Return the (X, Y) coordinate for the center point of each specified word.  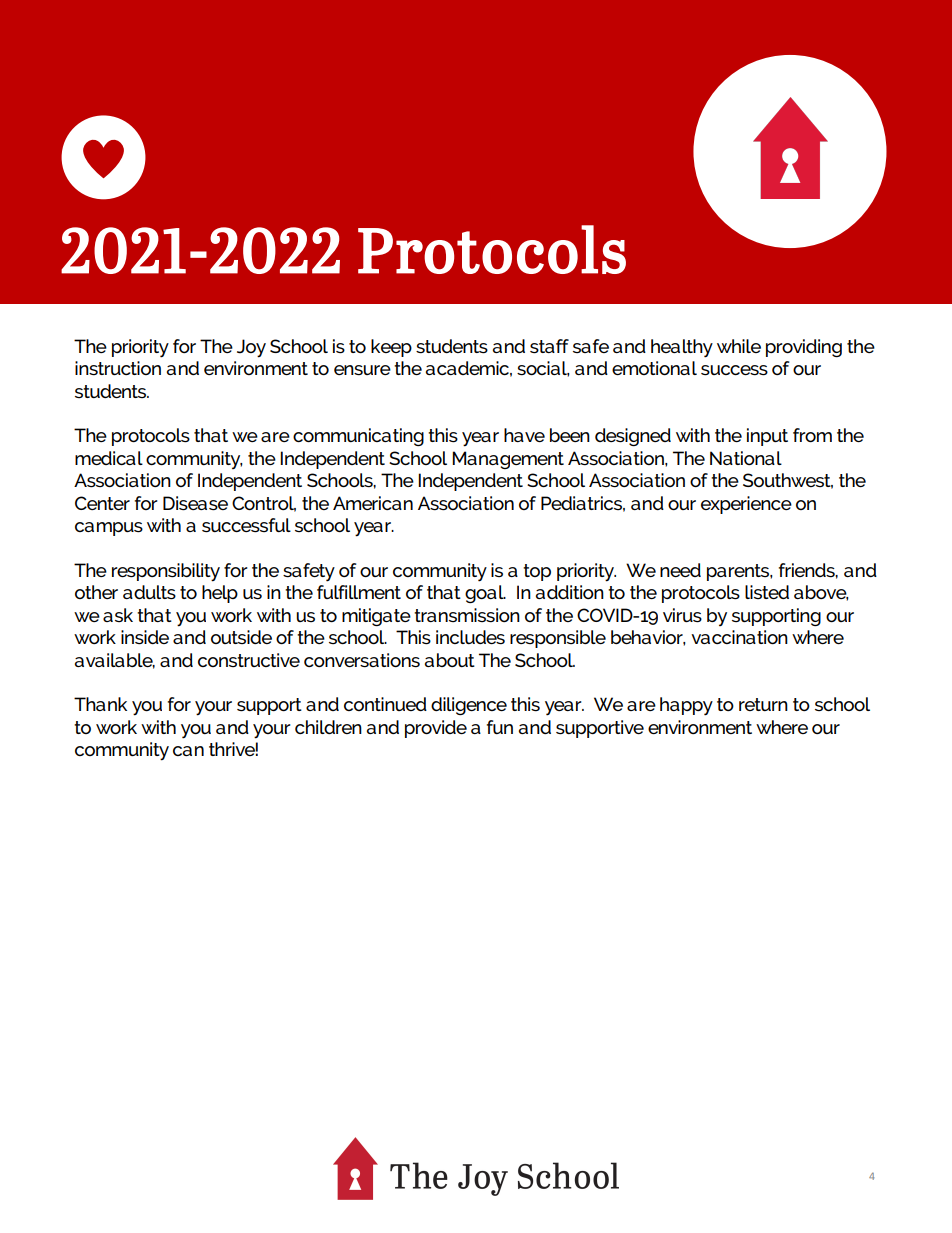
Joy (251, 348)
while (739, 346)
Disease (195, 503)
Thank (100, 704)
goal (485, 594)
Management (508, 460)
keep (391, 348)
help (220, 594)
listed (767, 592)
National (746, 458)
